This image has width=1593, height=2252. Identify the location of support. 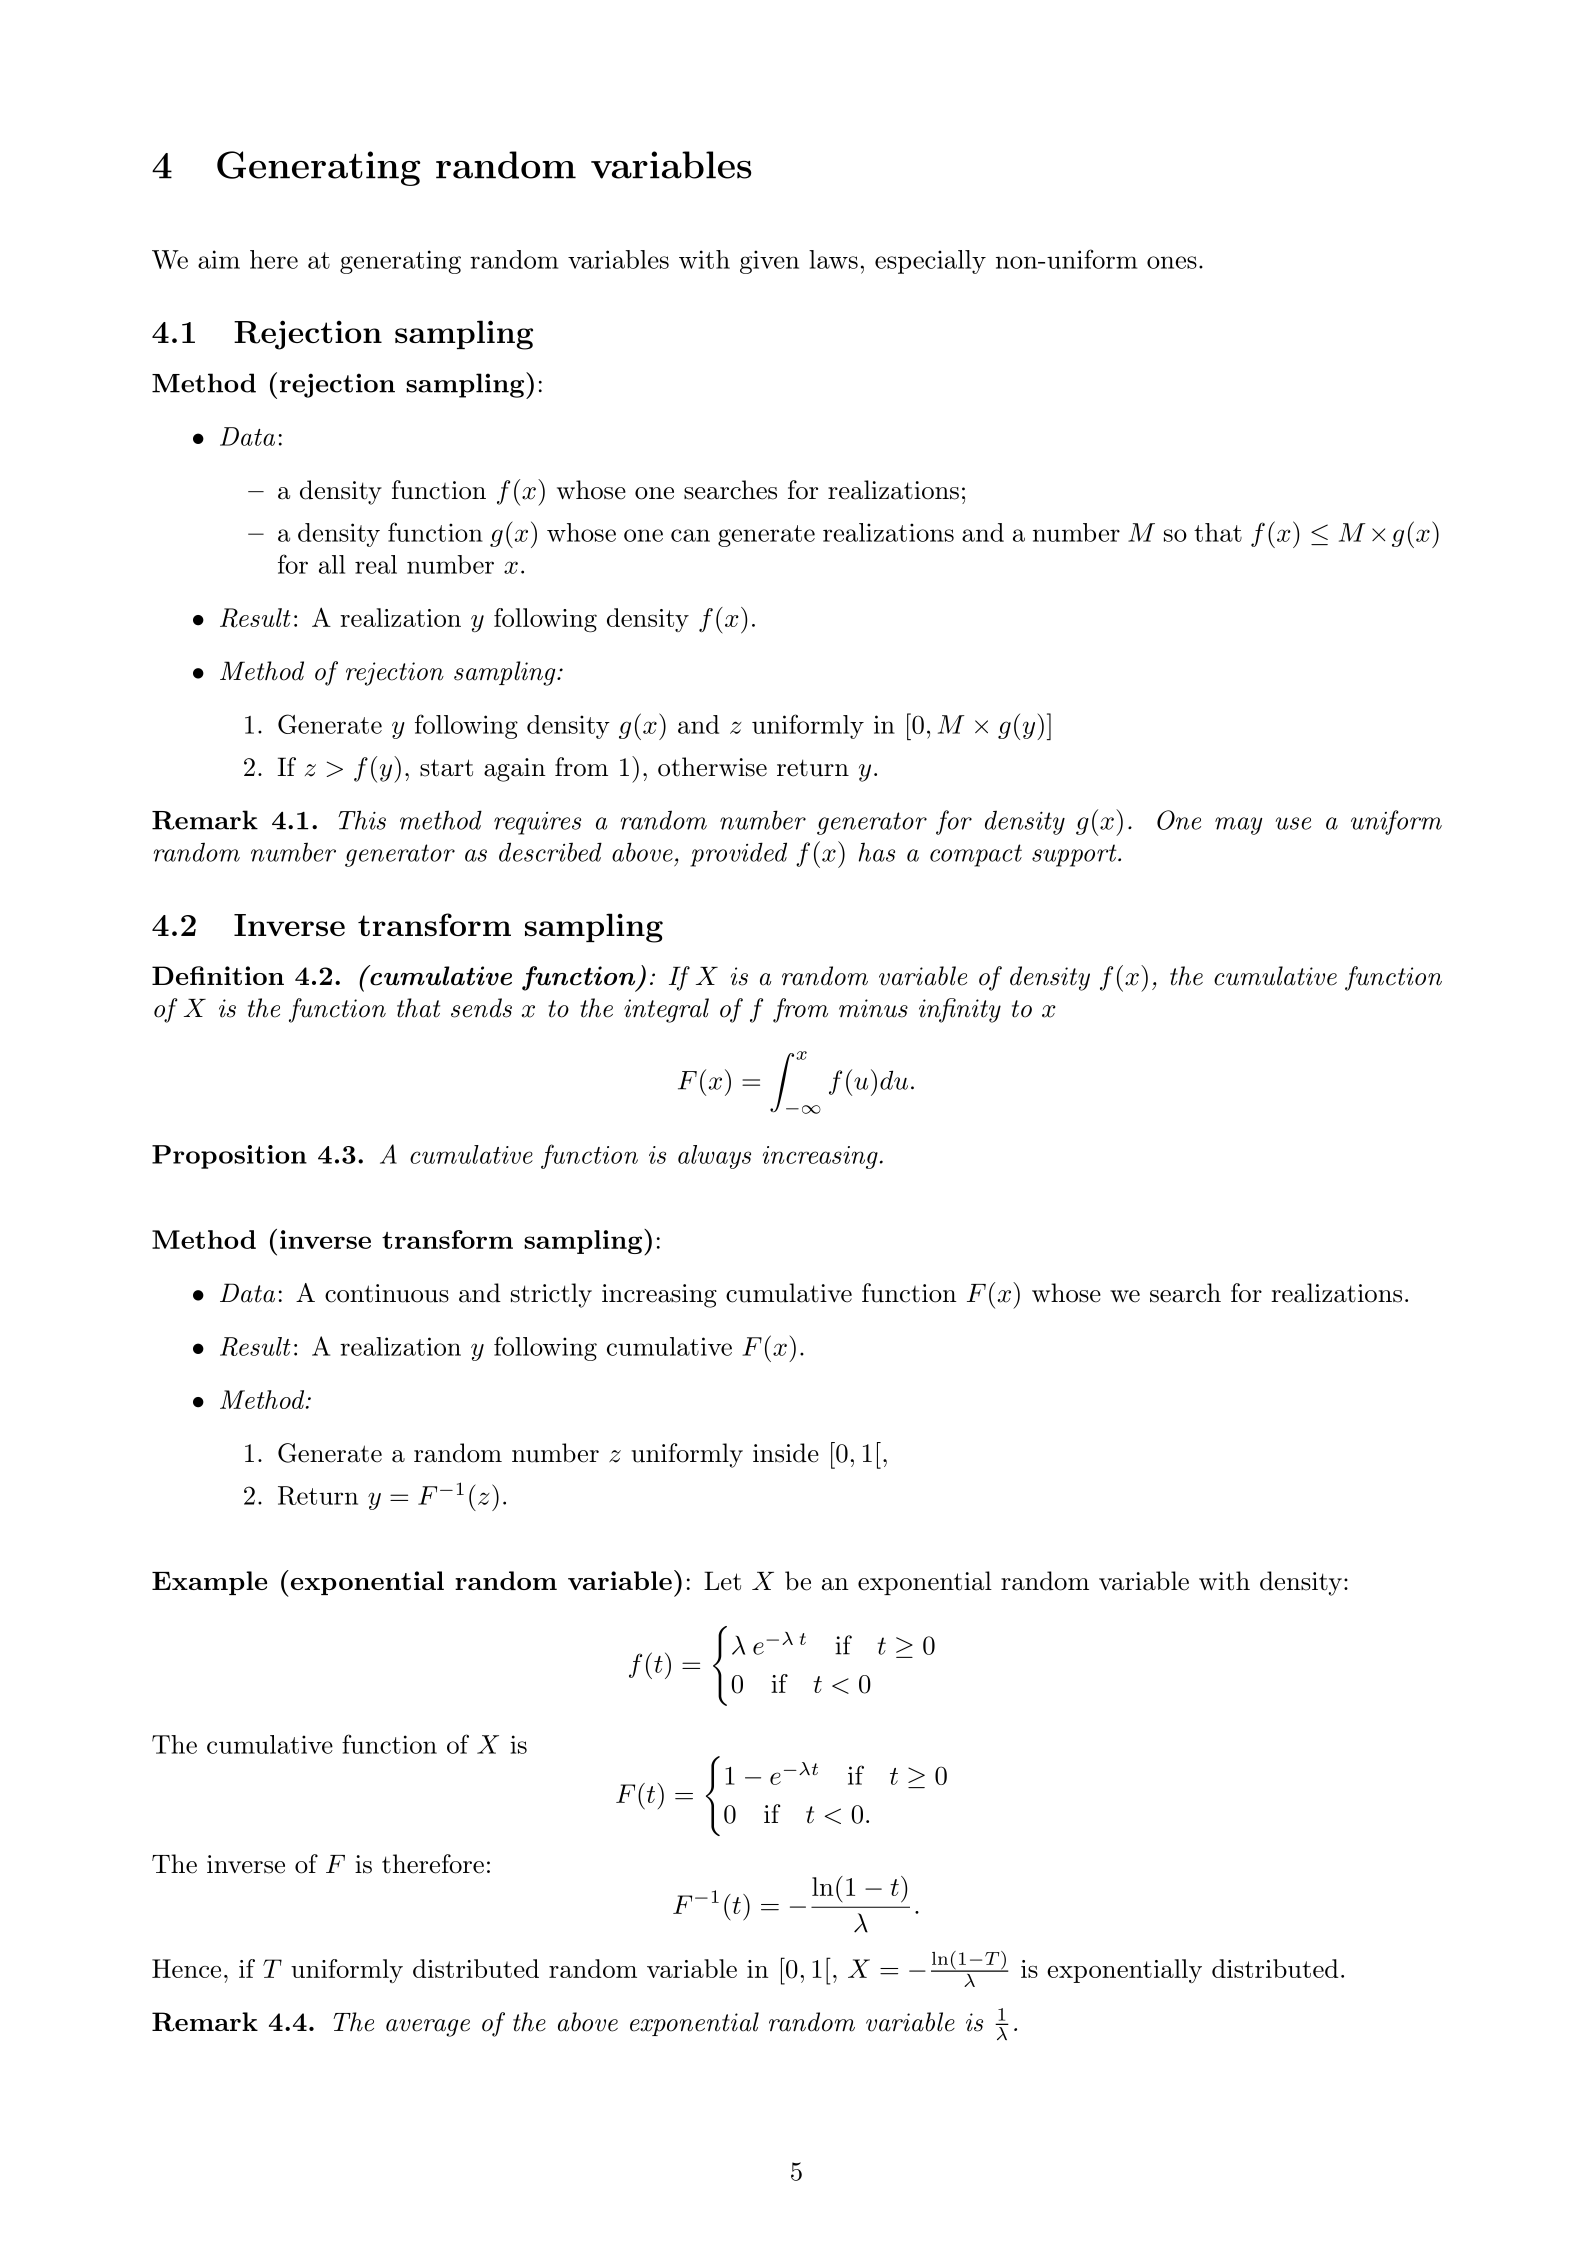
(1075, 855).
